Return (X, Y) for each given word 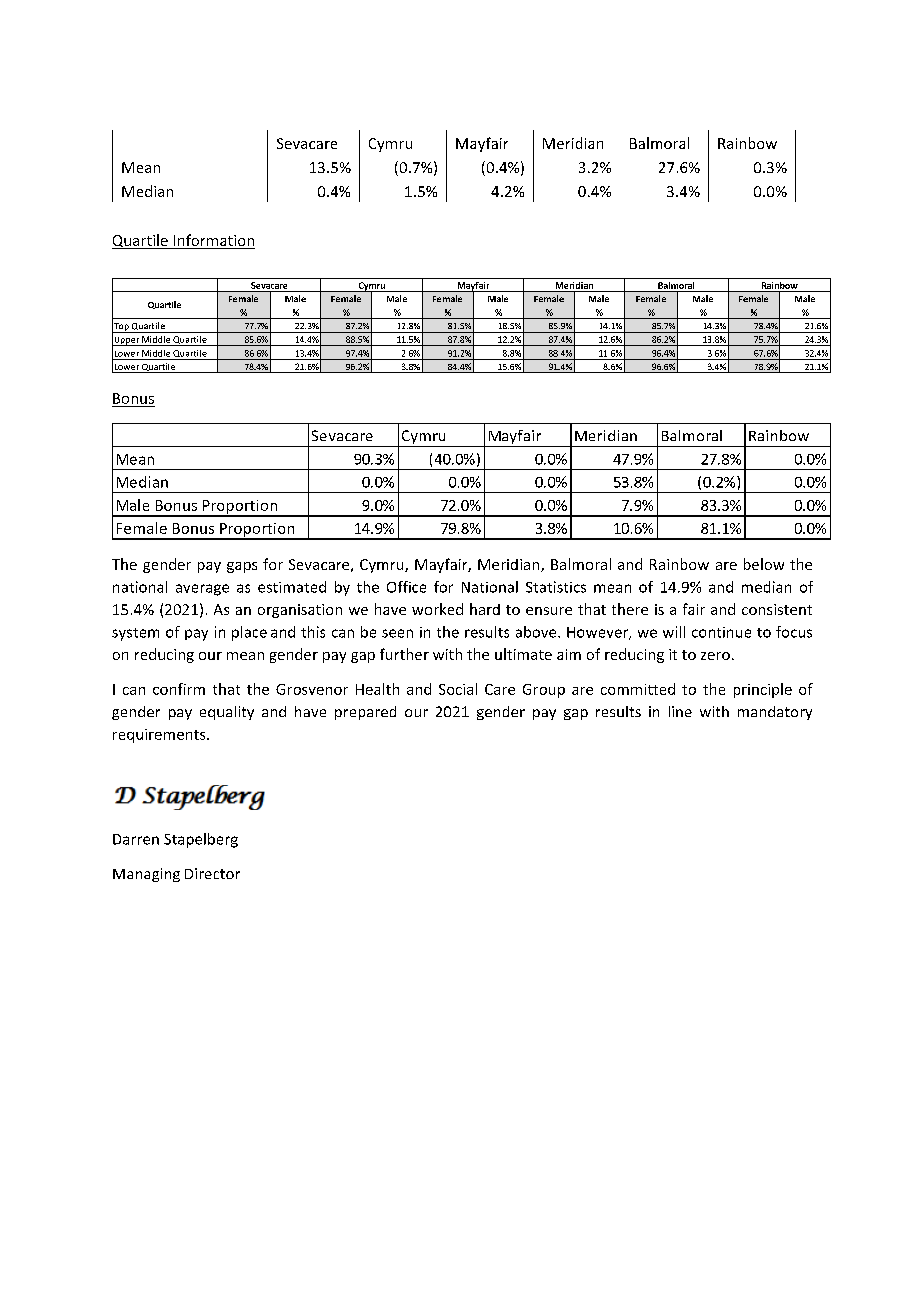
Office (406, 587)
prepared (365, 713)
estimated (292, 587)
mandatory (775, 713)
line (680, 711)
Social (458, 689)
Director (212, 873)
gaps (242, 567)
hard (485, 609)
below (764, 564)
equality (227, 713)
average (202, 590)
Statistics (556, 587)
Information (213, 241)
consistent (777, 609)
